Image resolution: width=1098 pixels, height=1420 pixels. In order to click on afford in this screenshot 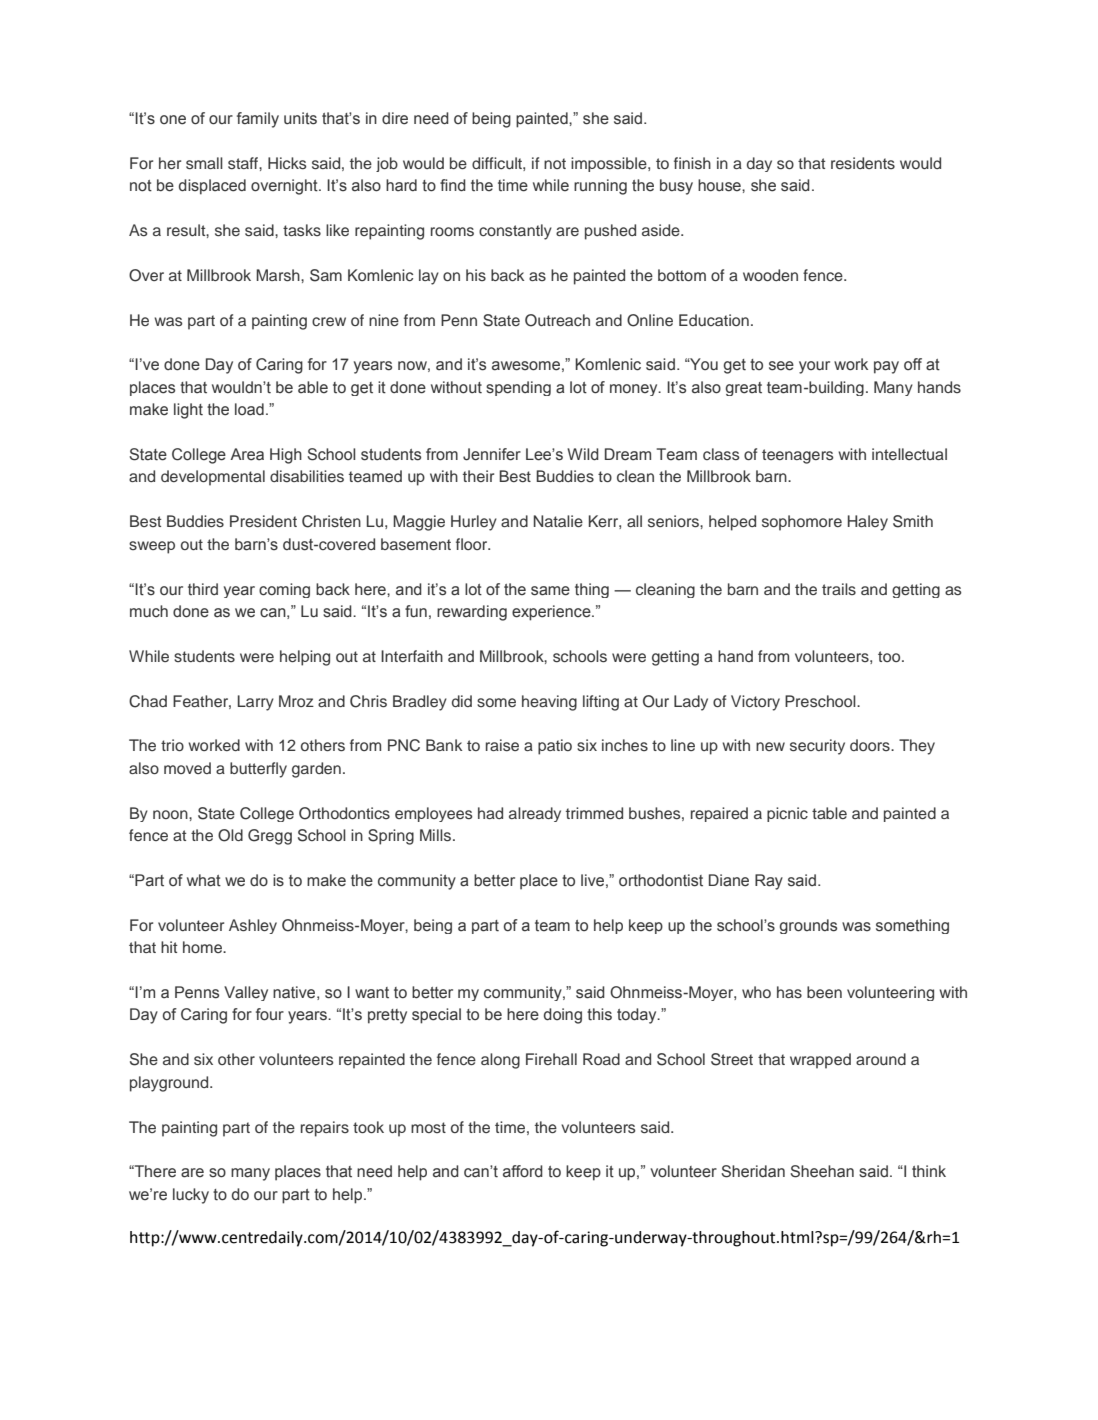, I will do `click(523, 1171)`.
